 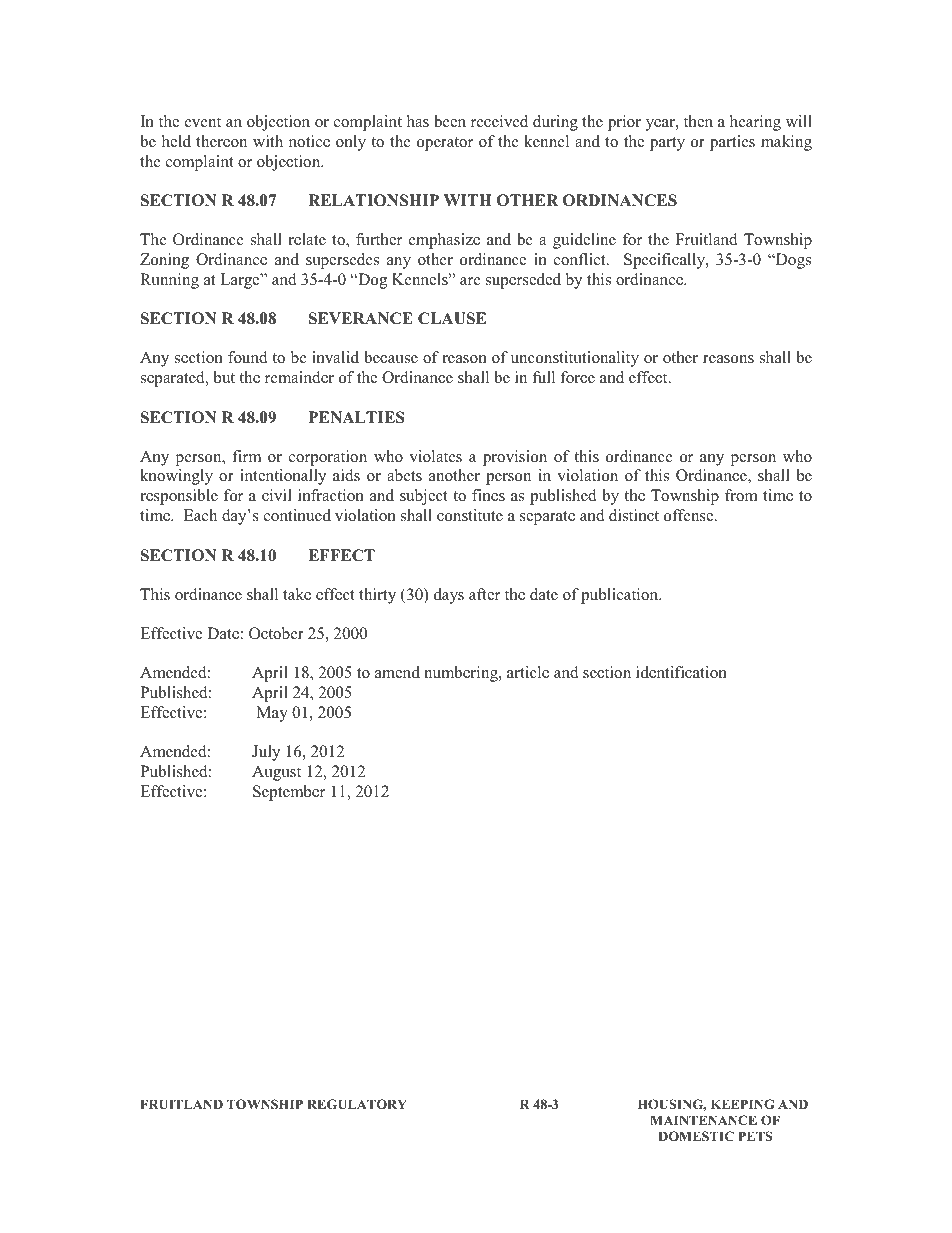 What do you see at coordinates (276, 773) in the screenshot?
I see `August` at bounding box center [276, 773].
